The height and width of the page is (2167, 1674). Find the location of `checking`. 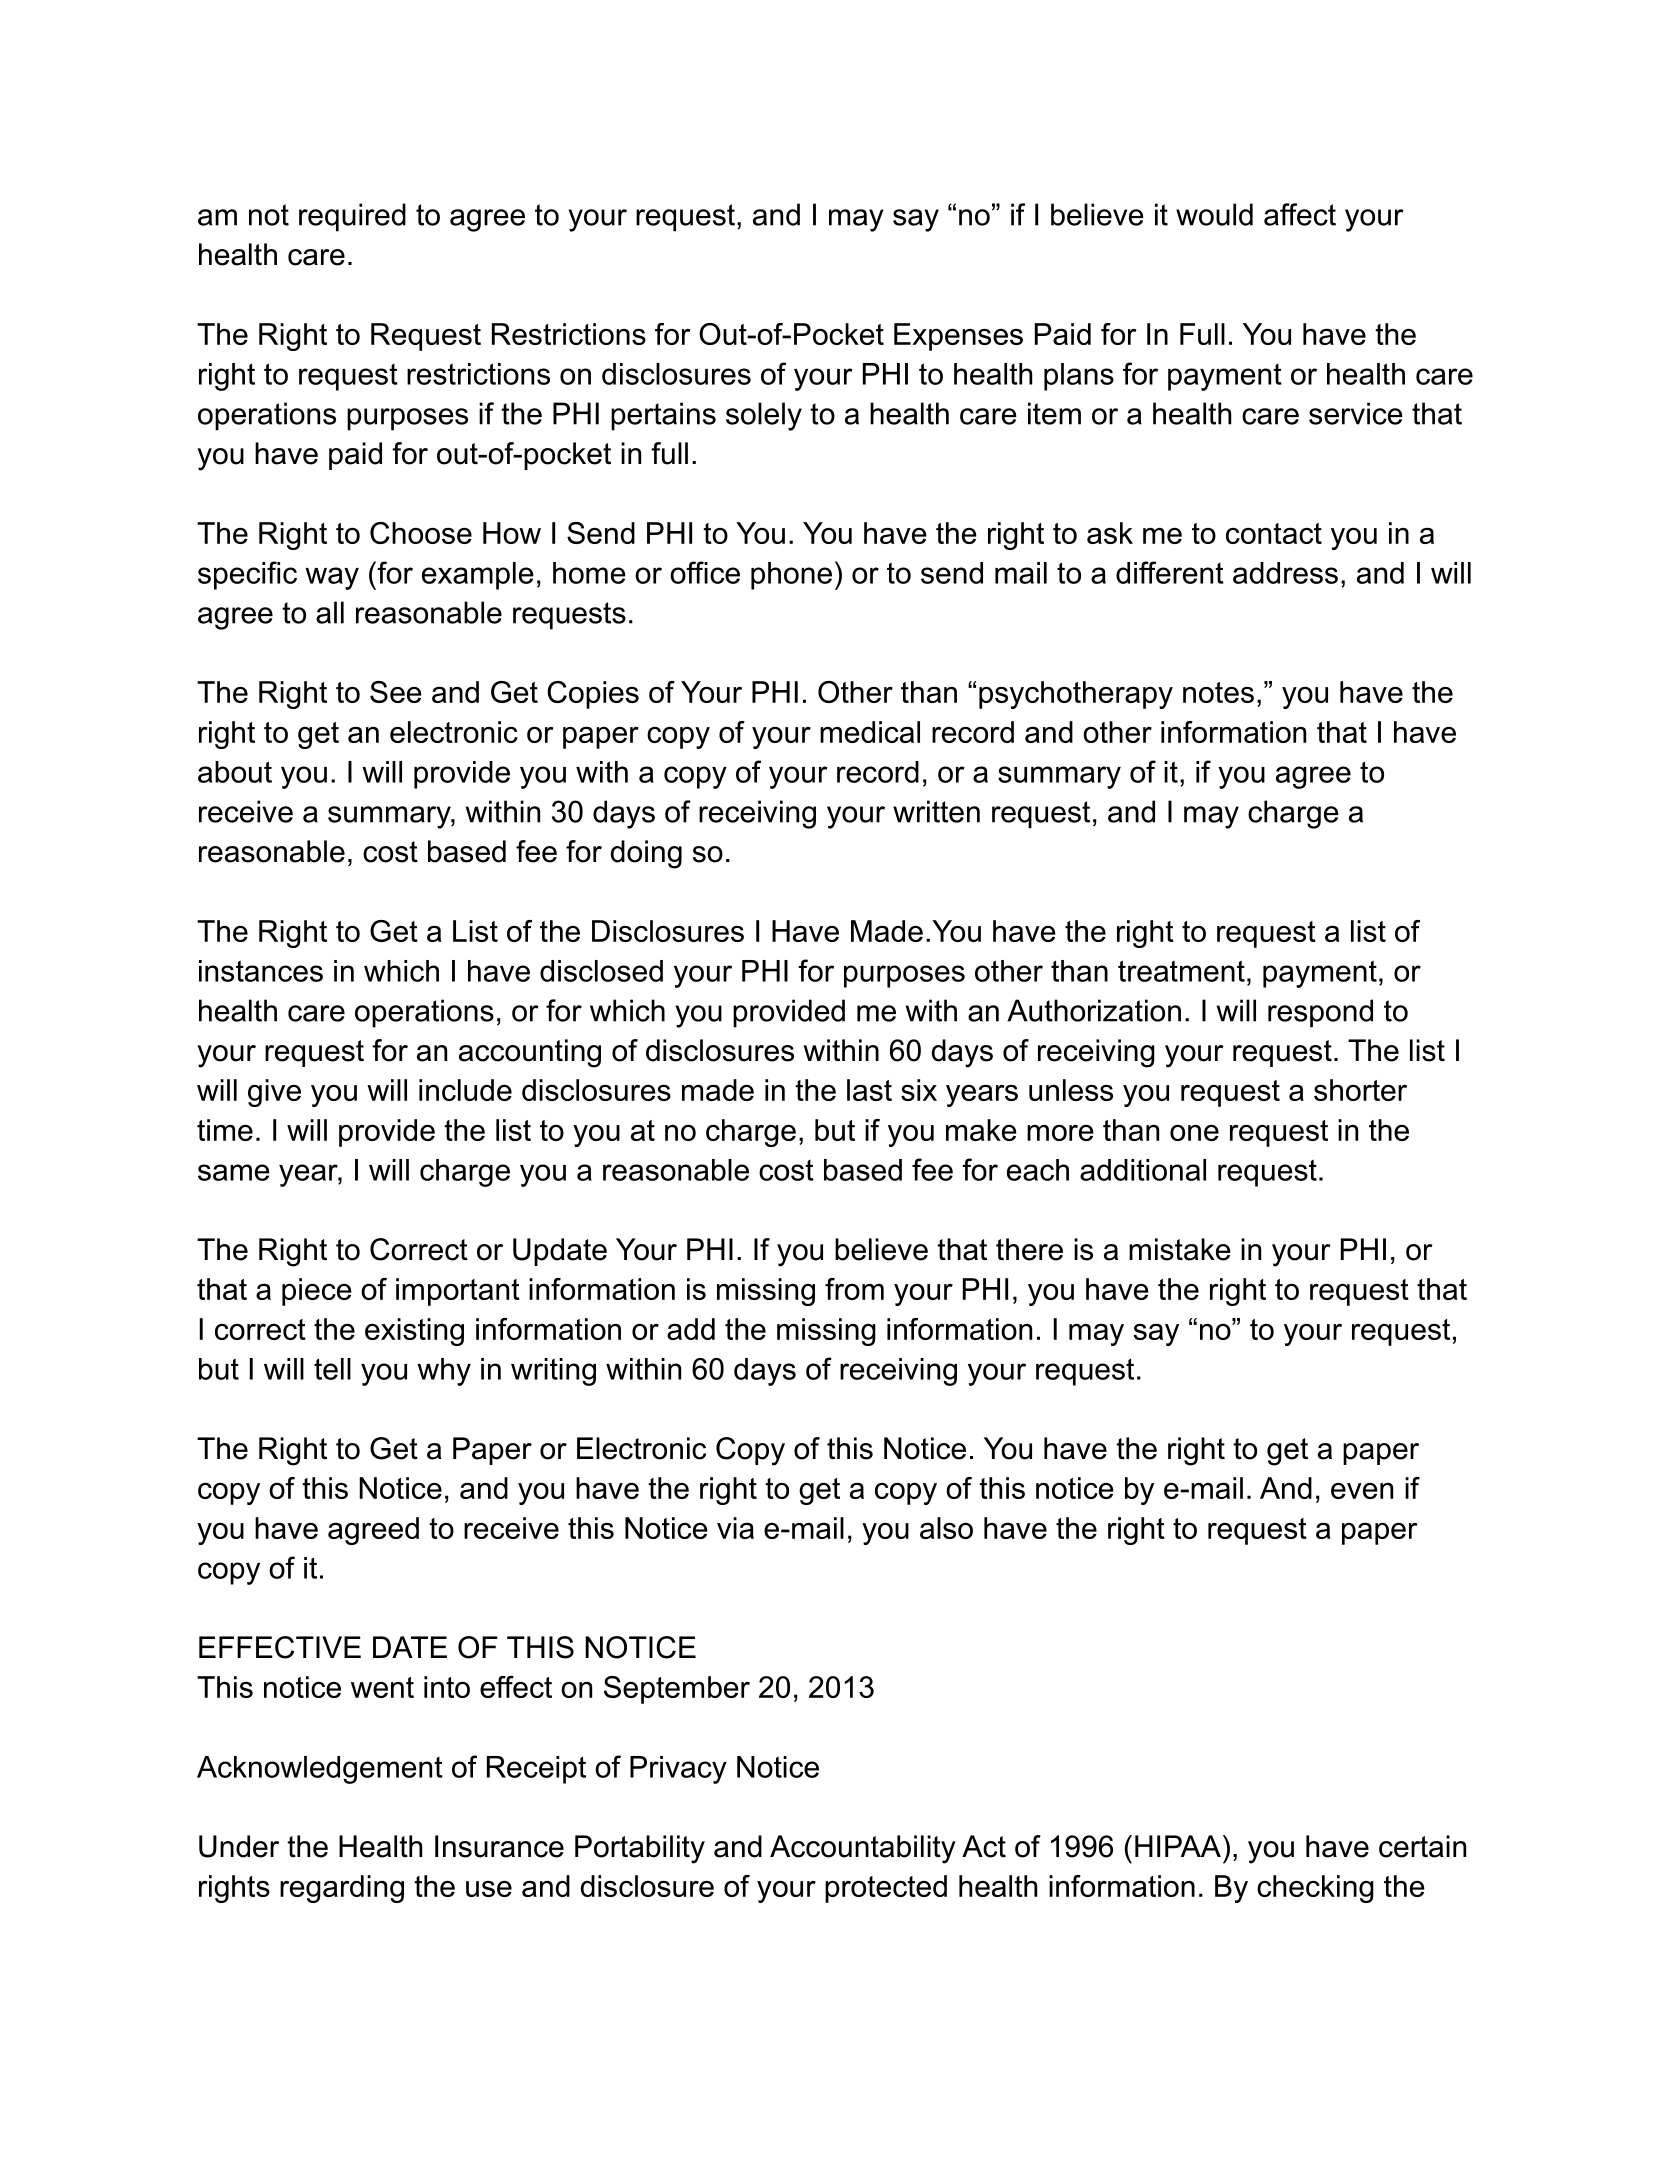

checking is located at coordinates (1315, 1889).
